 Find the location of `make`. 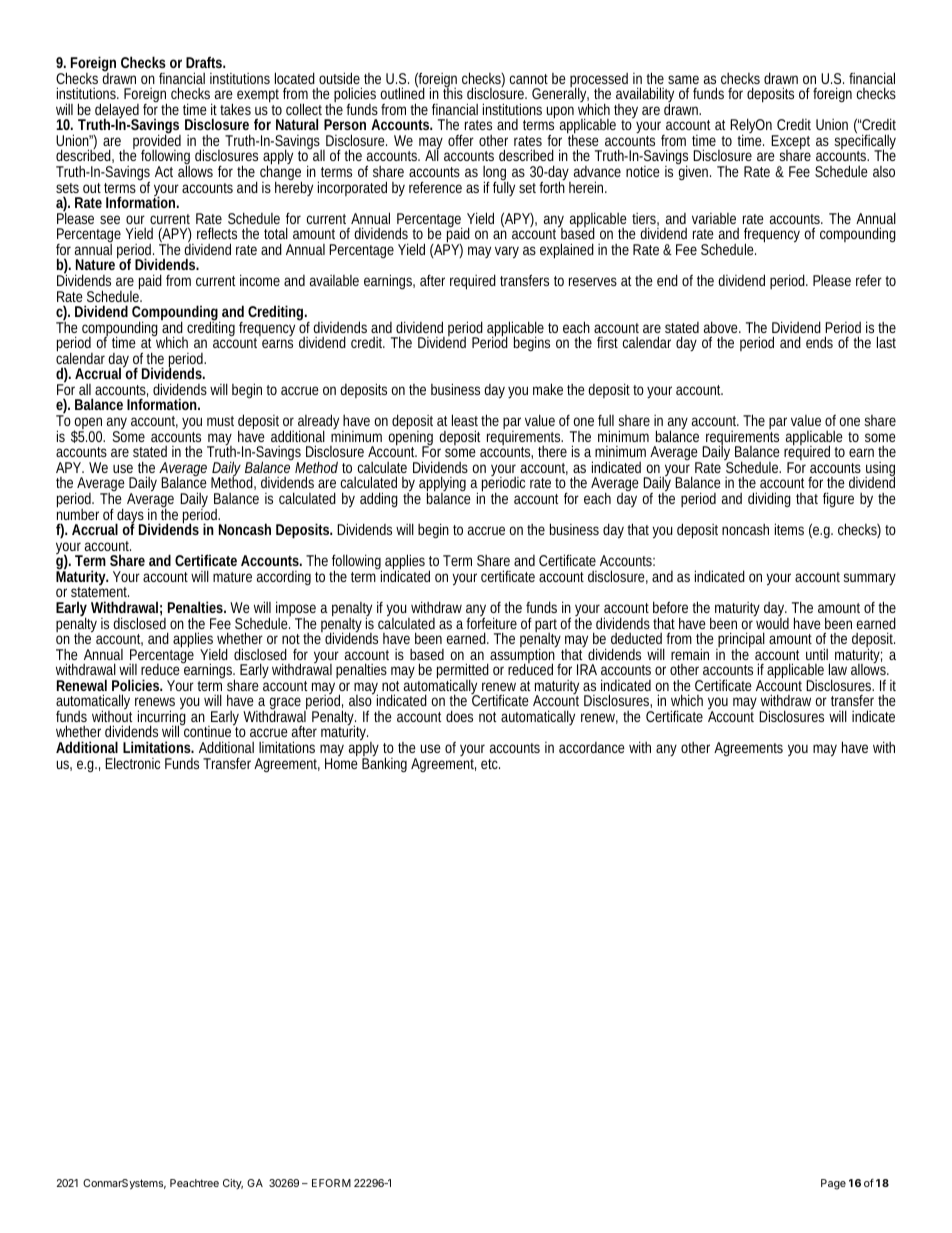

make is located at coordinates (548, 389).
